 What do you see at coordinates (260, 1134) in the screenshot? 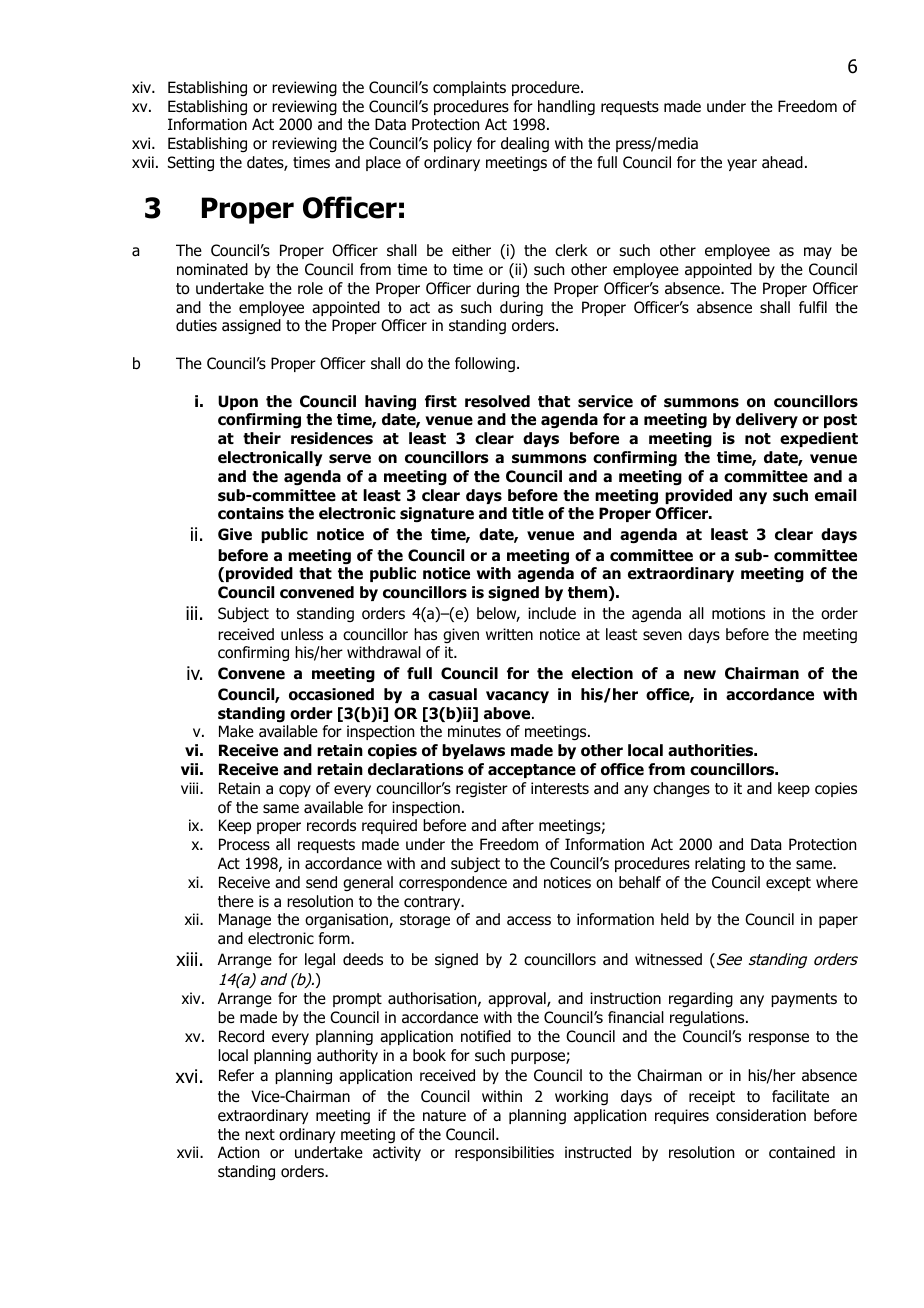
I see `next` at bounding box center [260, 1134].
